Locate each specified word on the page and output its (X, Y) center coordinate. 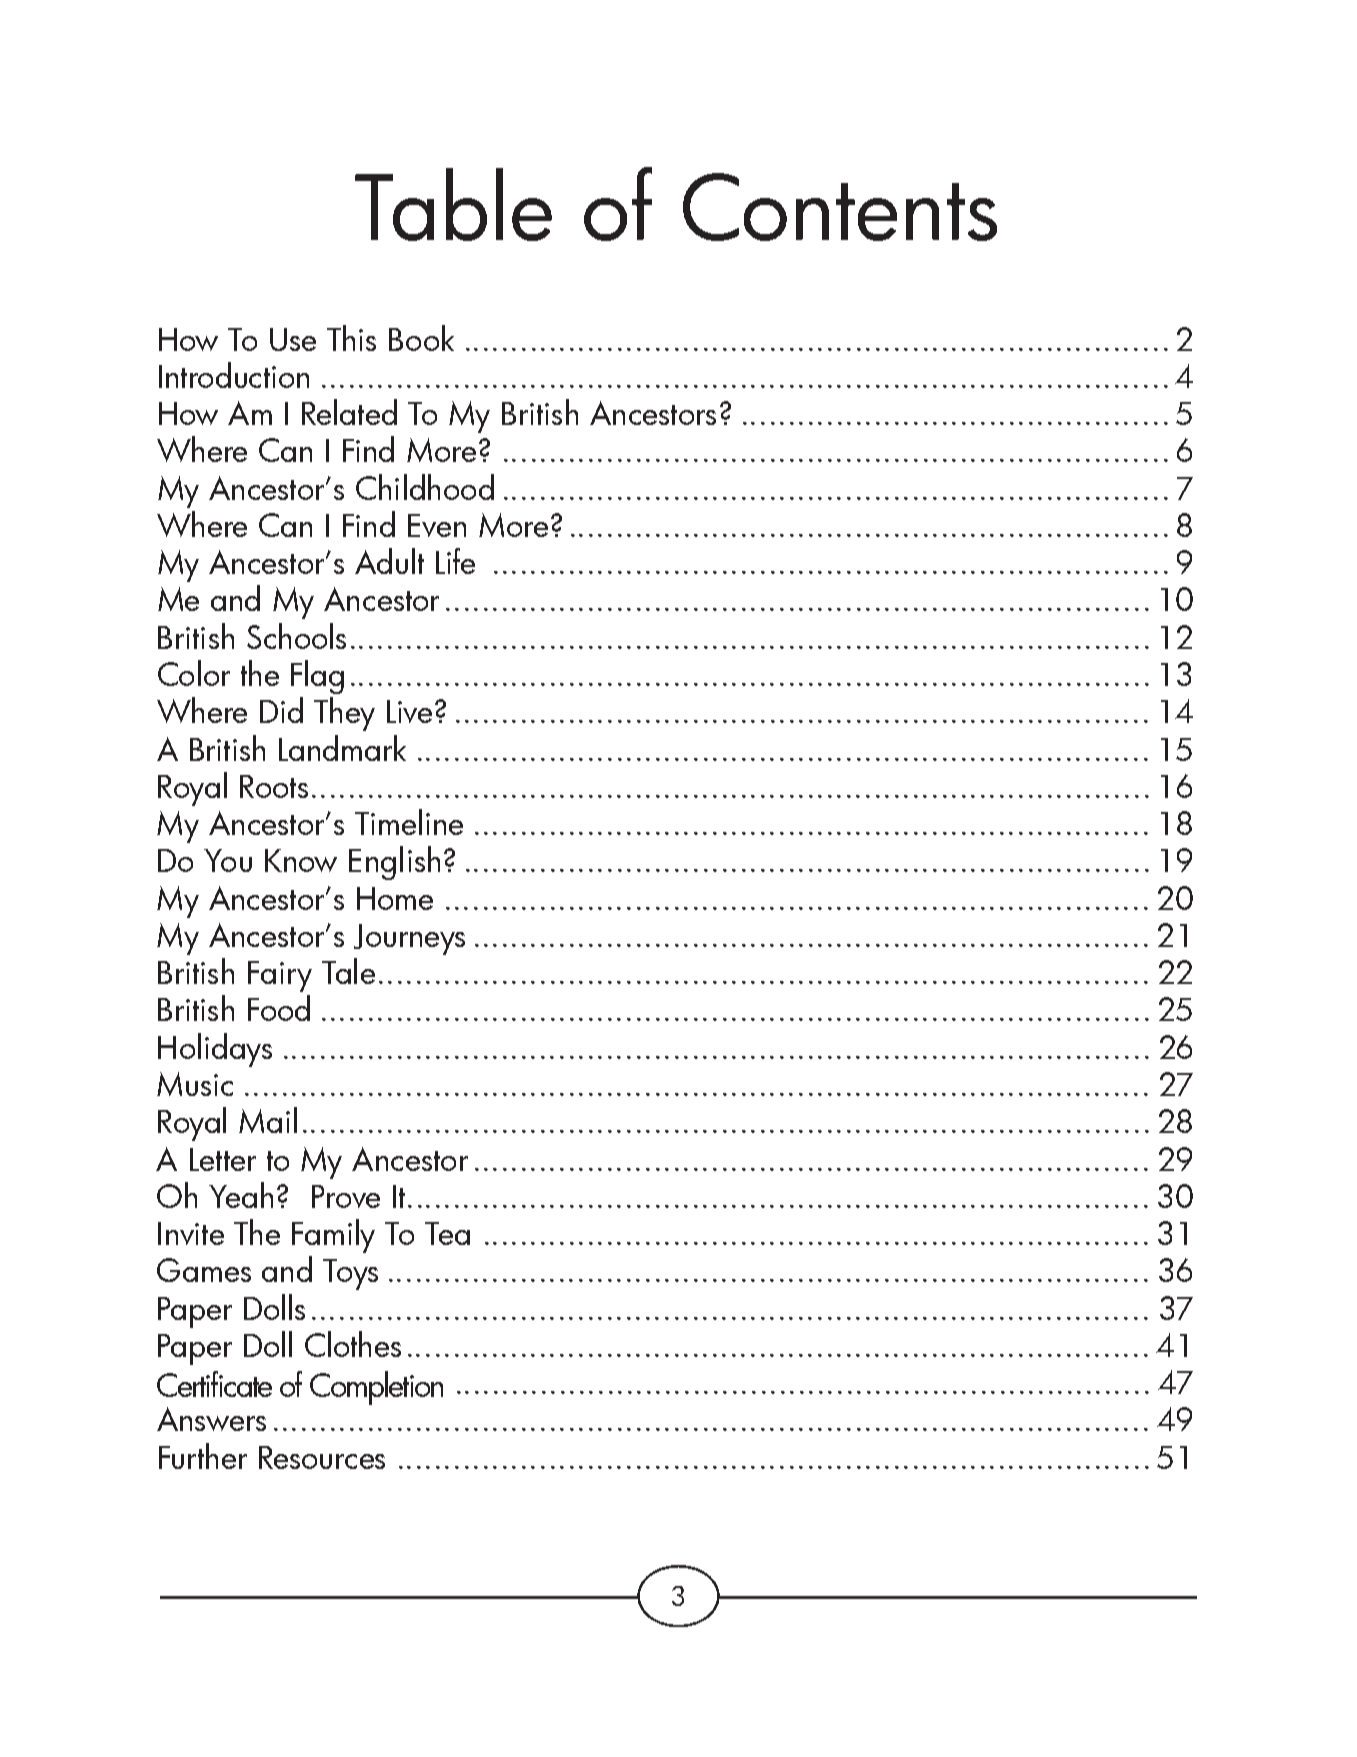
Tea (447, 1233)
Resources (322, 1457)
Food (279, 1008)
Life (455, 561)
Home (395, 898)
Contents (840, 207)
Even (437, 525)
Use (293, 339)
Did (281, 710)
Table (453, 204)
